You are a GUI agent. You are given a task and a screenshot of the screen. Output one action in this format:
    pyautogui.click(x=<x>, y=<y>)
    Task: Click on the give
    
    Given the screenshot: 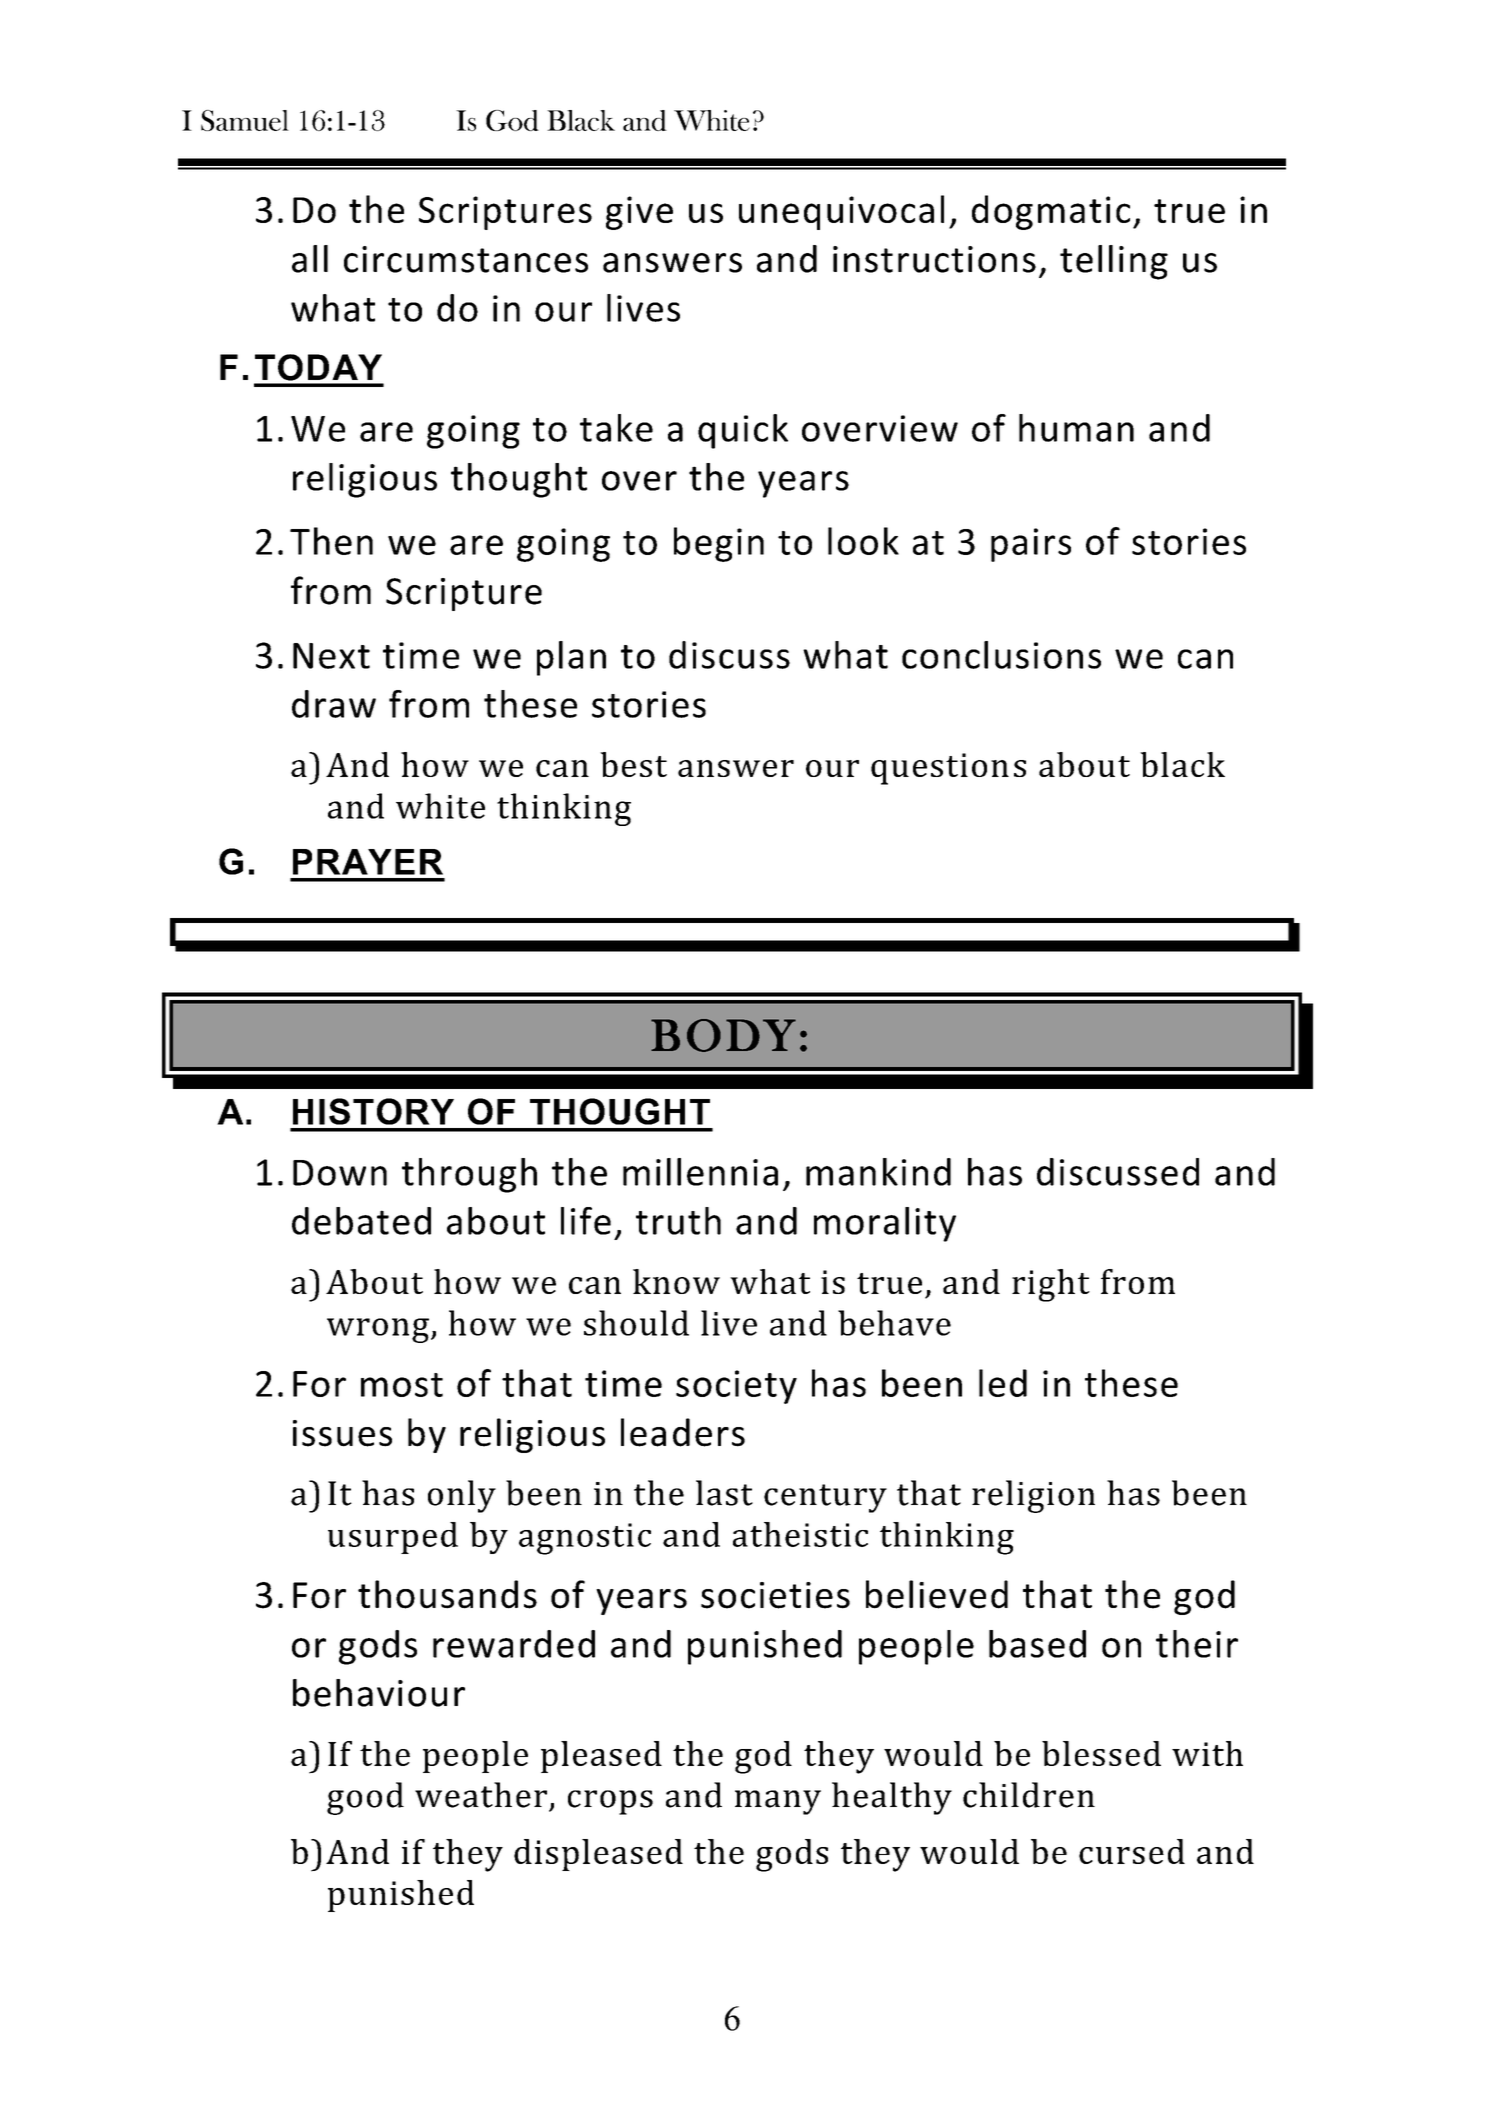 What is the action you would take?
    pyautogui.click(x=639, y=213)
